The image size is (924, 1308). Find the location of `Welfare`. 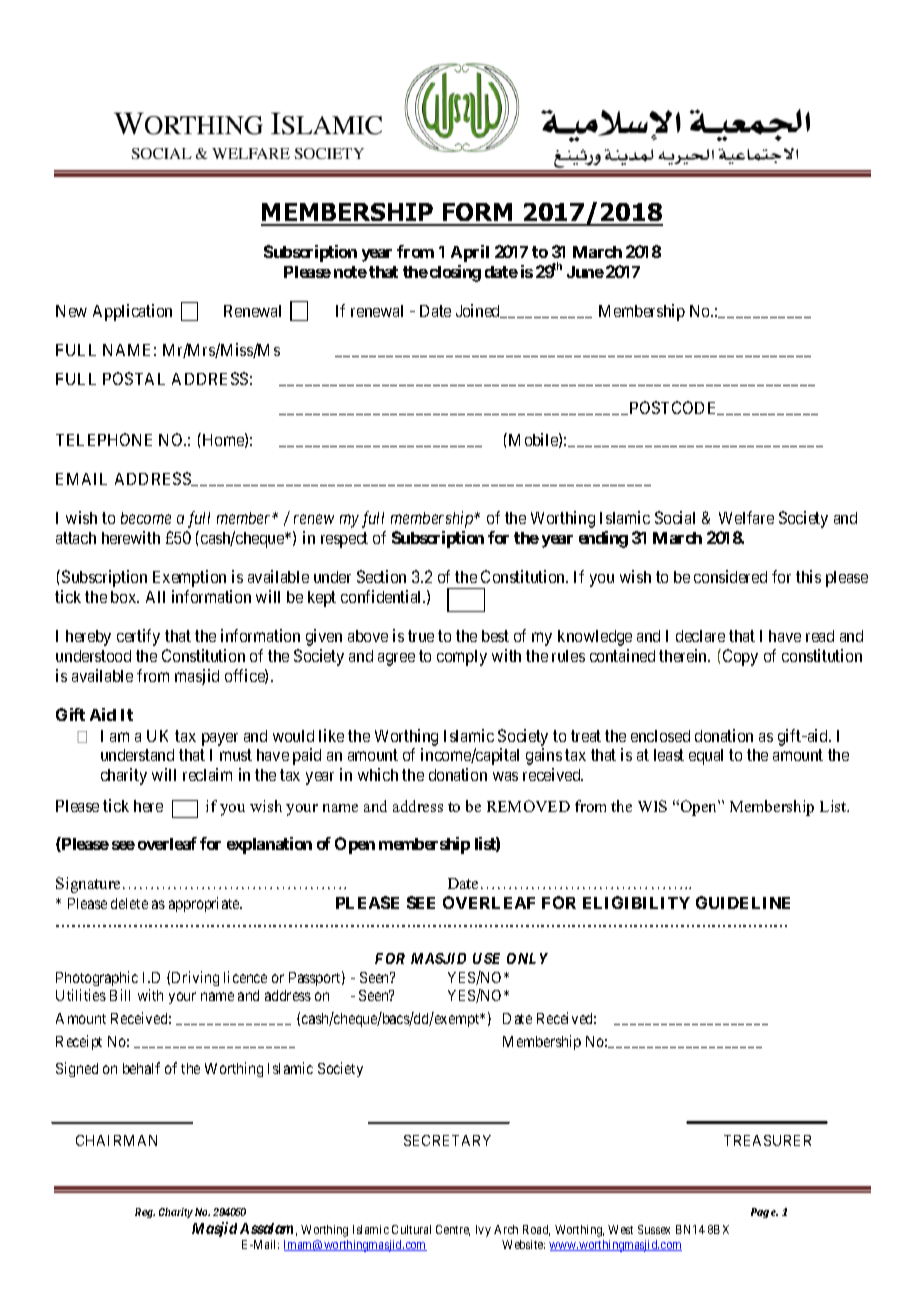

Welfare is located at coordinates (746, 517).
